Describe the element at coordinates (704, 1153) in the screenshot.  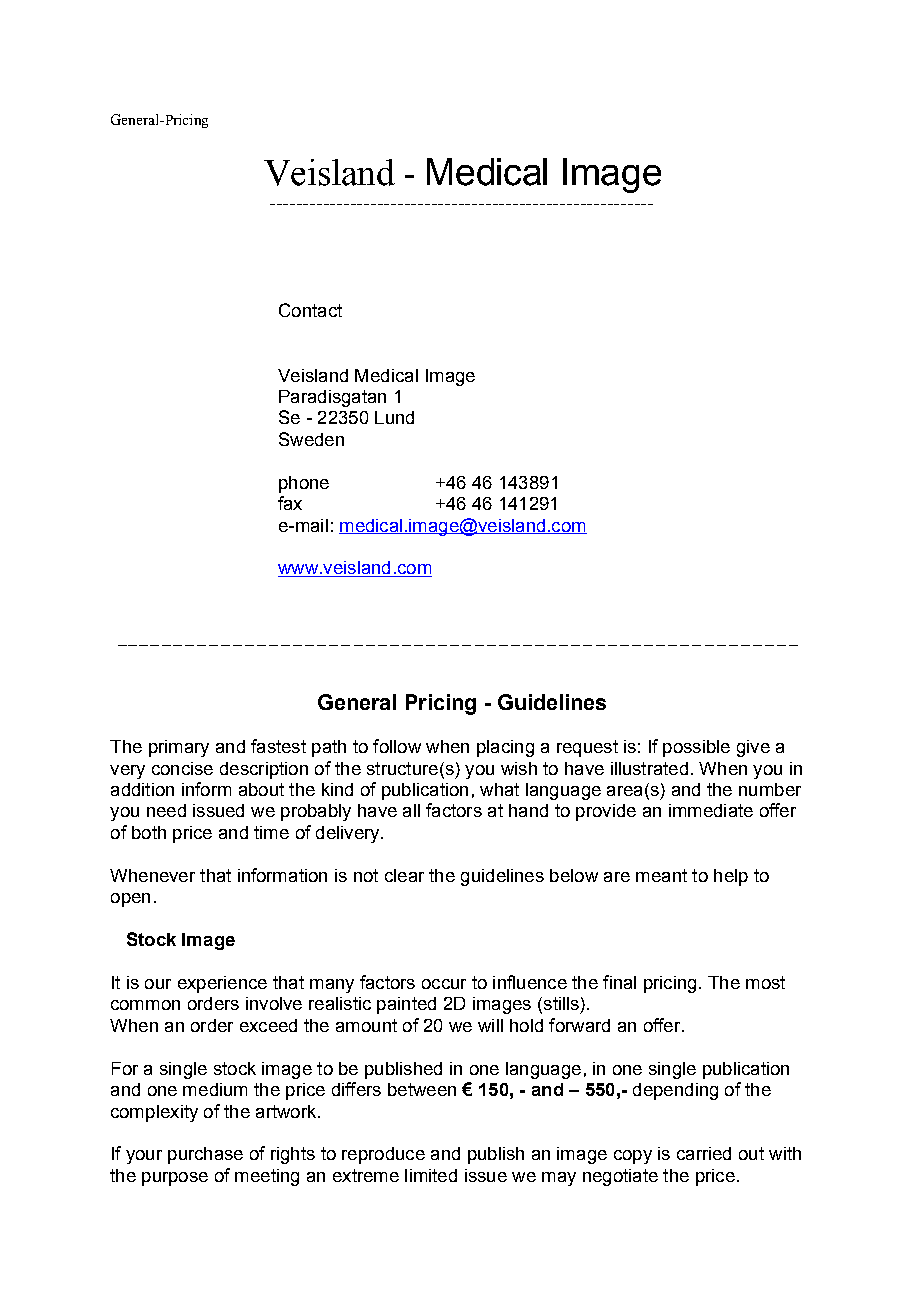
I see `carried` at that location.
